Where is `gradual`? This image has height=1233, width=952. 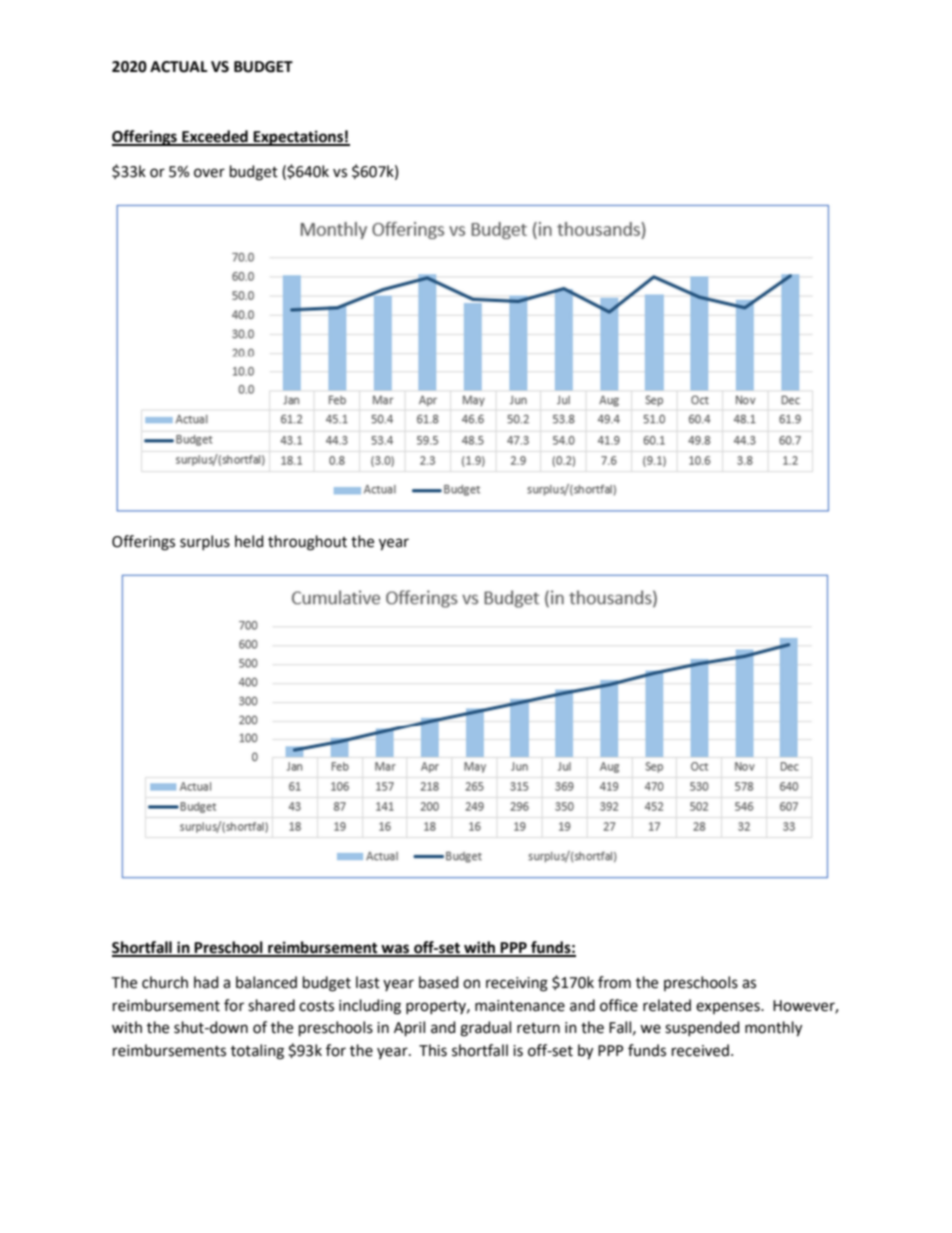
gradual is located at coordinates (485, 1029).
